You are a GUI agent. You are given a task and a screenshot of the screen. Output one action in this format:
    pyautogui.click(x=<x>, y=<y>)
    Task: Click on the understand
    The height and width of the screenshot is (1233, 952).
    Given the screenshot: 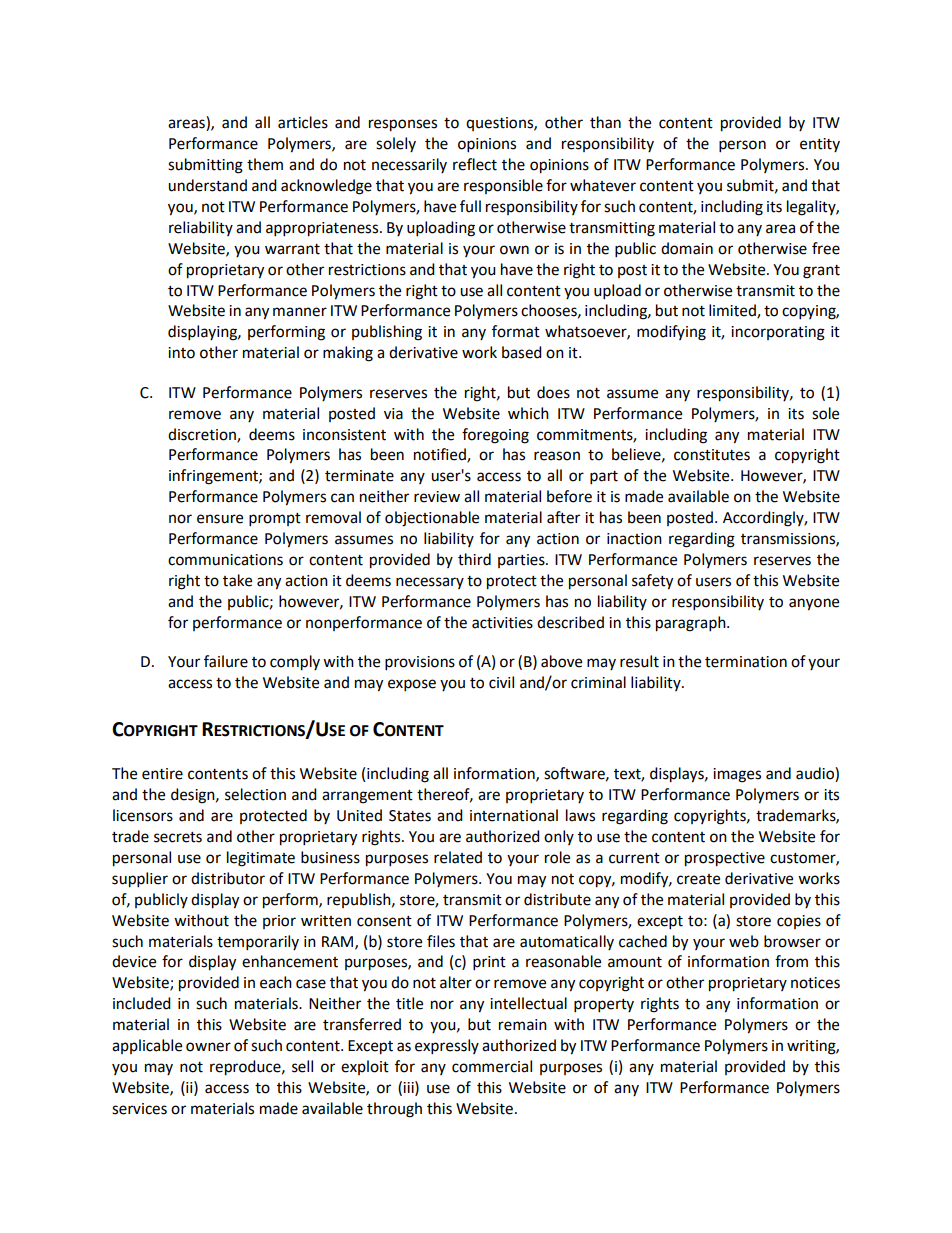 What is the action you would take?
    pyautogui.click(x=207, y=185)
